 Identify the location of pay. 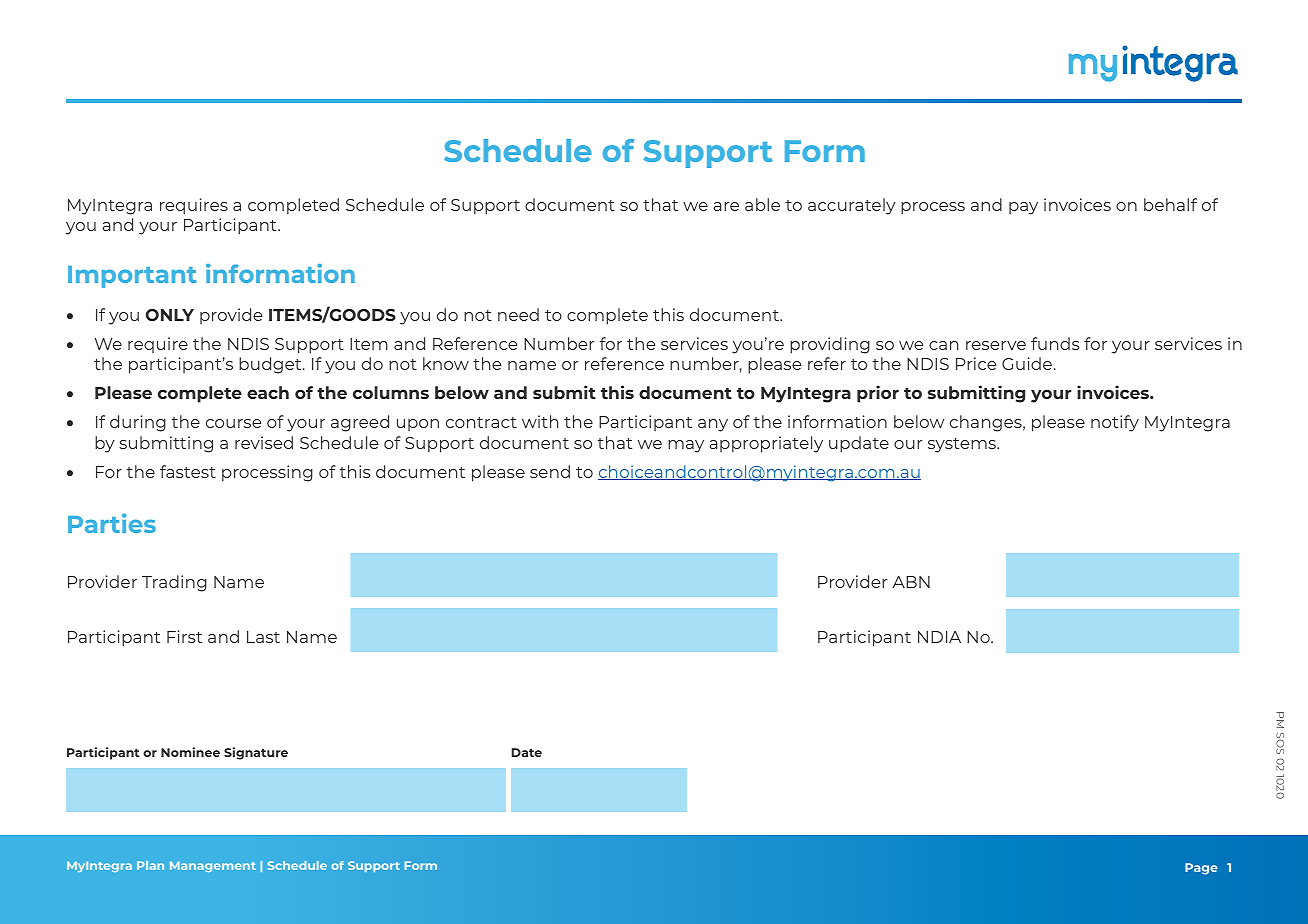
(1023, 208).
